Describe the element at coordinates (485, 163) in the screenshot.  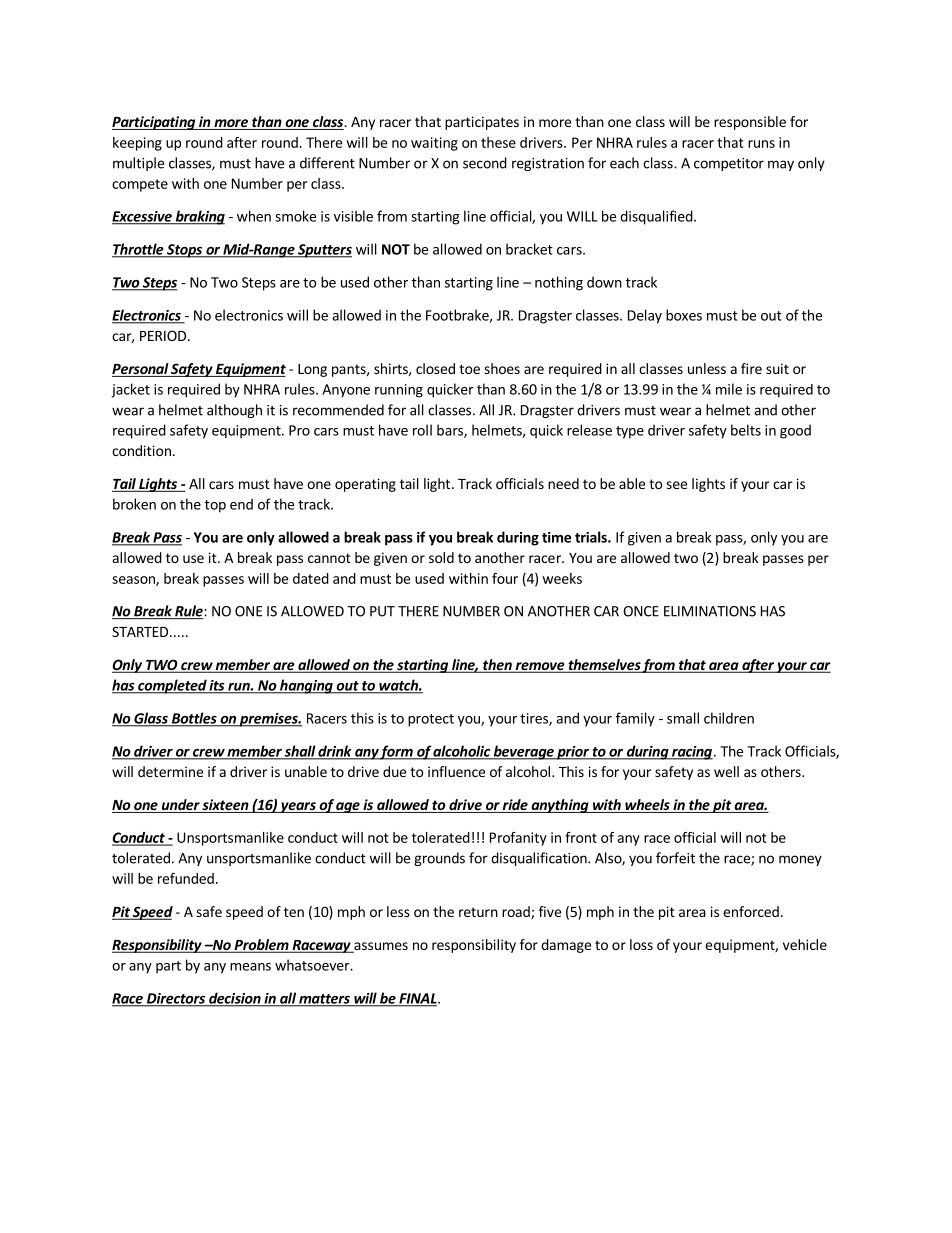
I see `second` at that location.
